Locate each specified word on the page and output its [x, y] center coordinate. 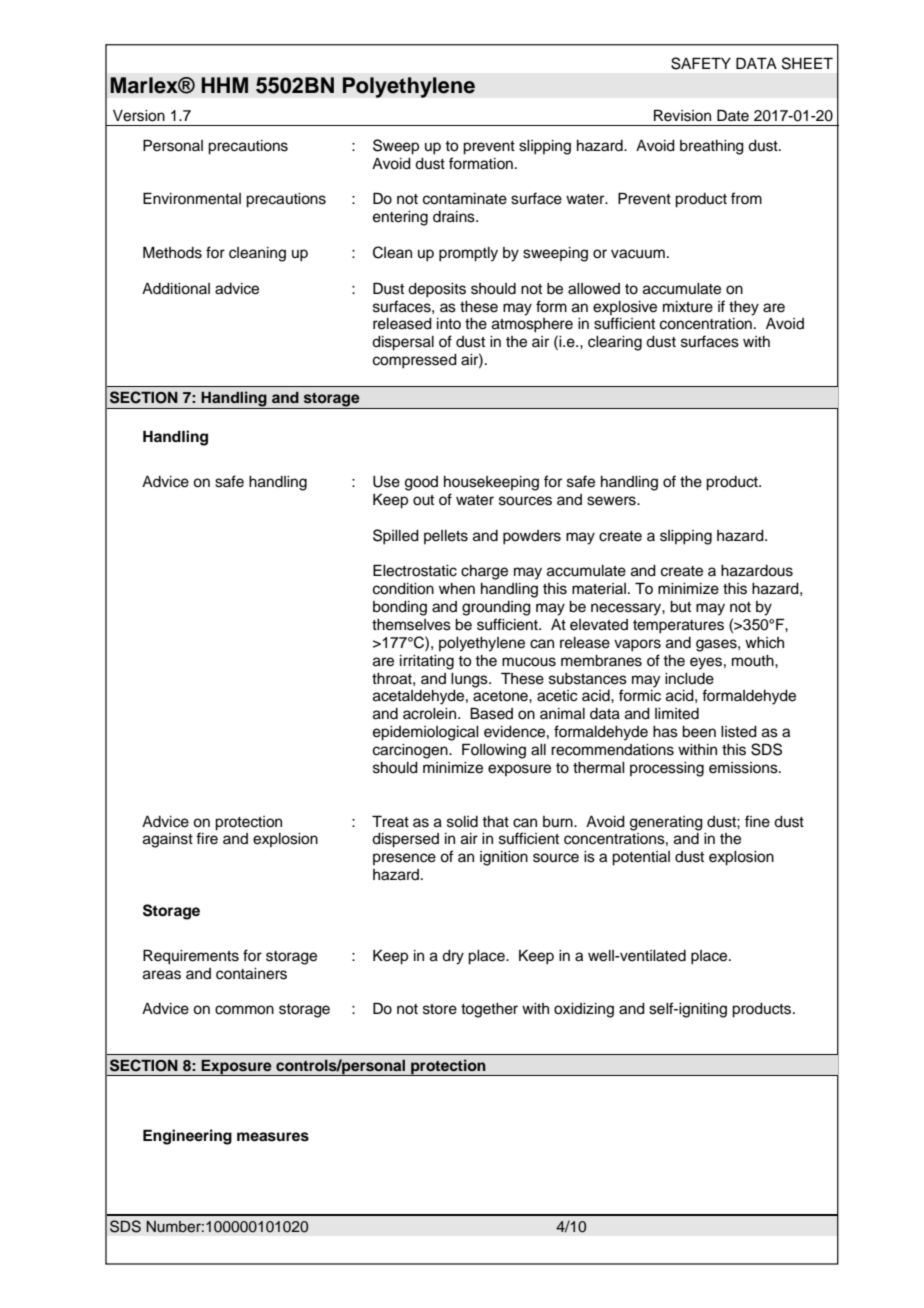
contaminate [465, 199]
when [457, 589]
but [680, 607]
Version [139, 116]
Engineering [187, 1137]
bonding [400, 608]
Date [733, 115]
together [489, 1010]
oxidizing [584, 1010]
